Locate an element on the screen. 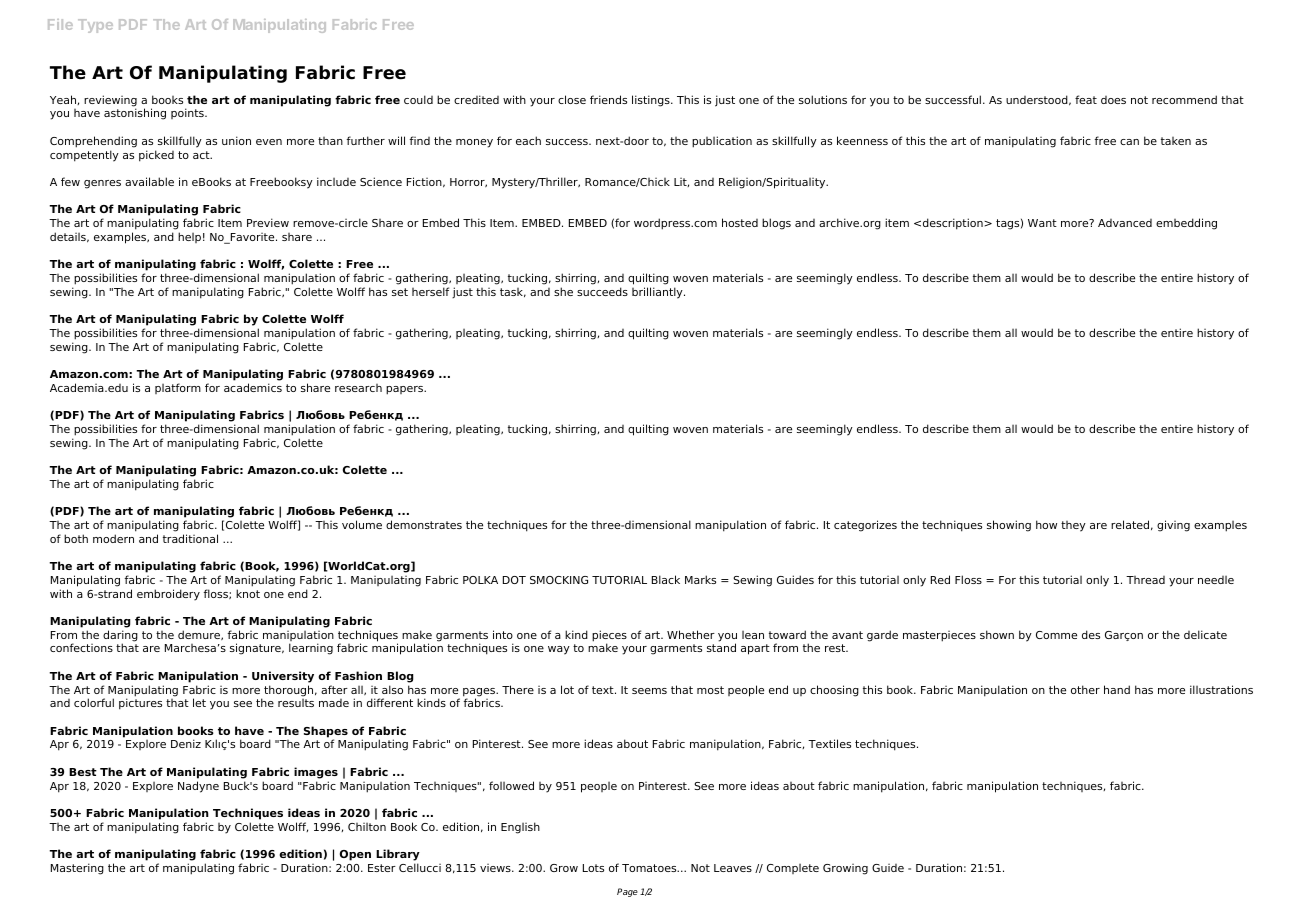 The height and width of the screenshot is (924, 1308). they is located at coordinates (1073, 526).
